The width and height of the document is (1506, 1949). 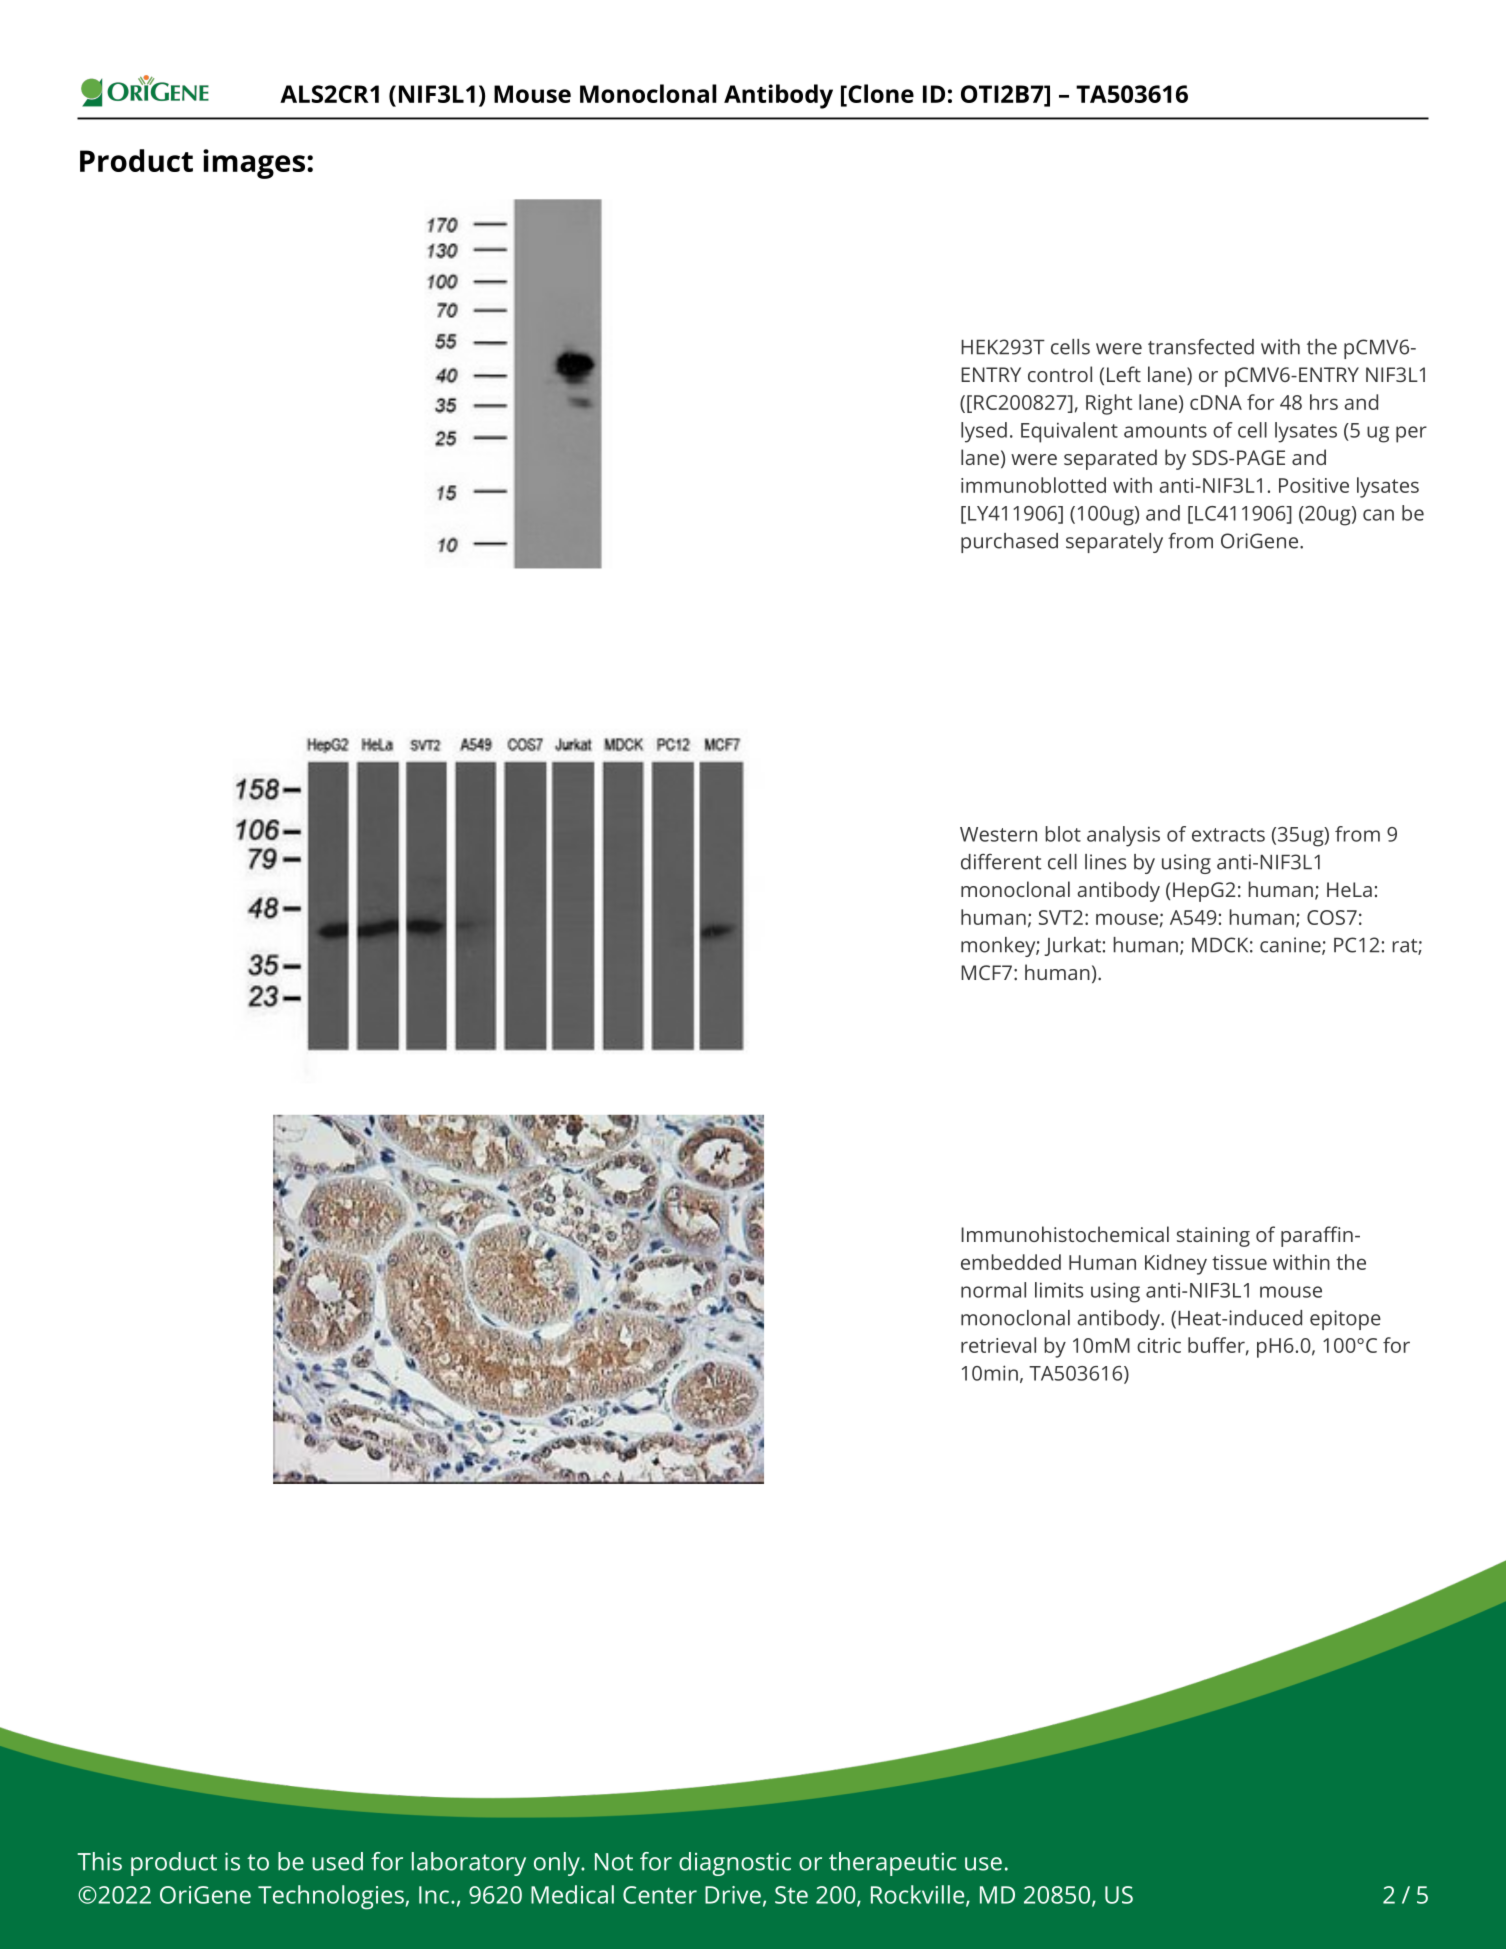 I want to click on lysed, so click(x=984, y=432).
